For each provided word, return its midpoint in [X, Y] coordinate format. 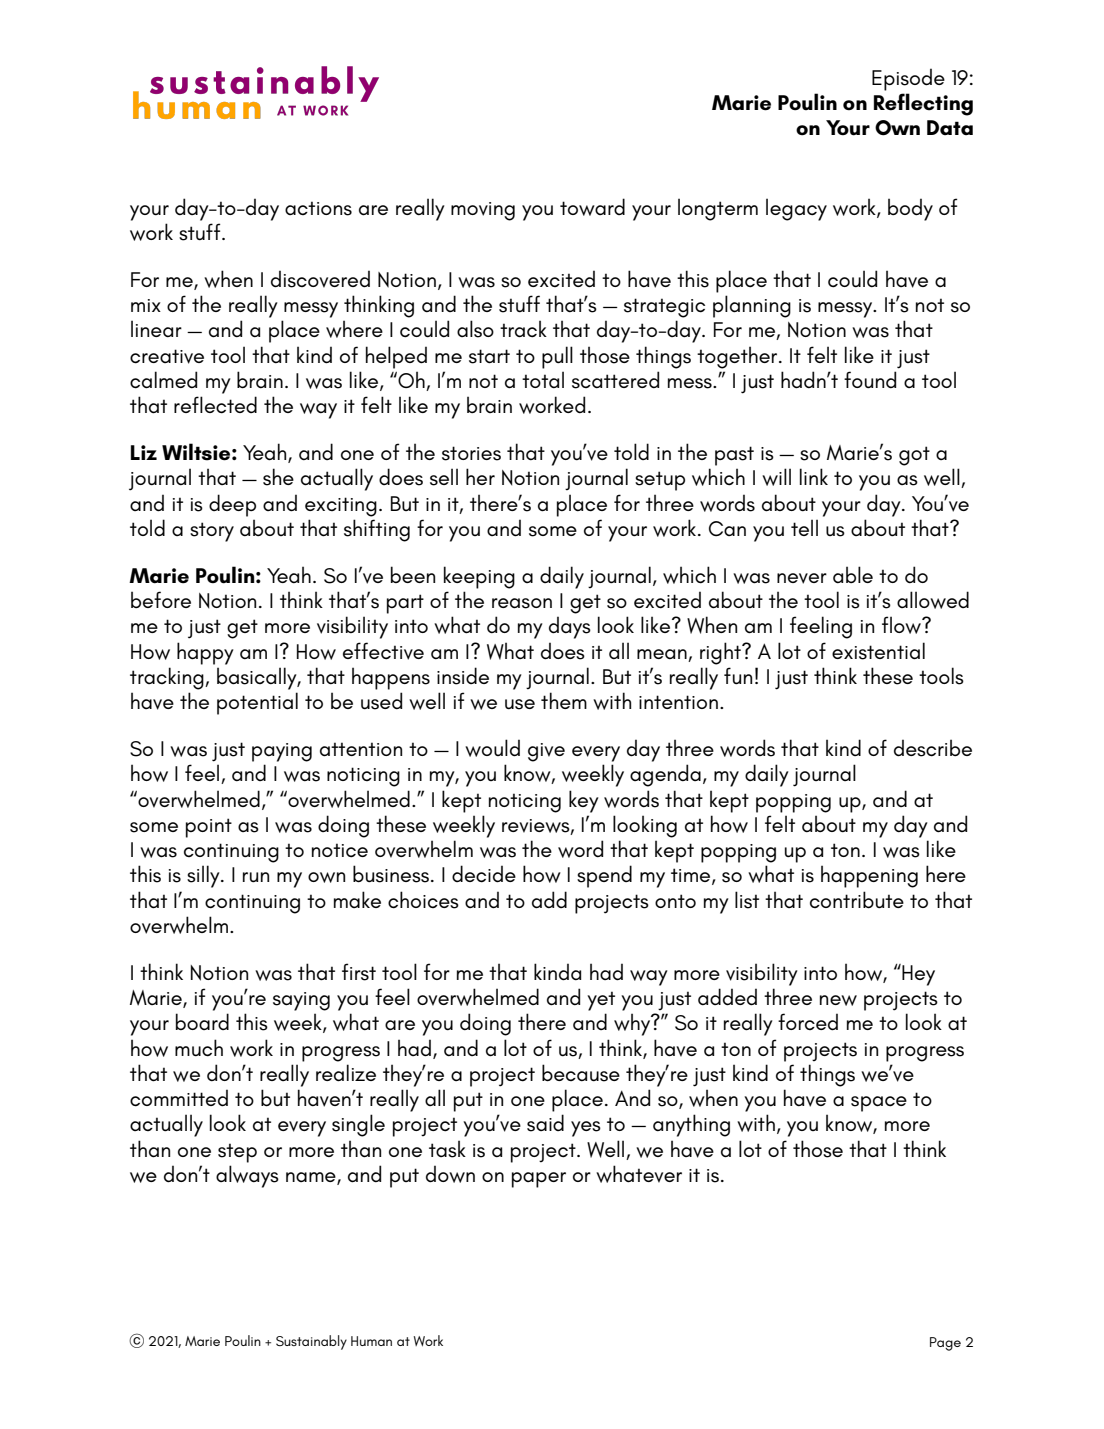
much [199, 1048]
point [209, 828]
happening [869, 876]
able [853, 574]
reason [522, 603]
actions [318, 208]
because [581, 1073]
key [584, 801]
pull [557, 357]
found [870, 379]
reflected [215, 405]
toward [592, 207]
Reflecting [923, 104]
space [879, 1104]
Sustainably [311, 1342]
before [161, 599]
